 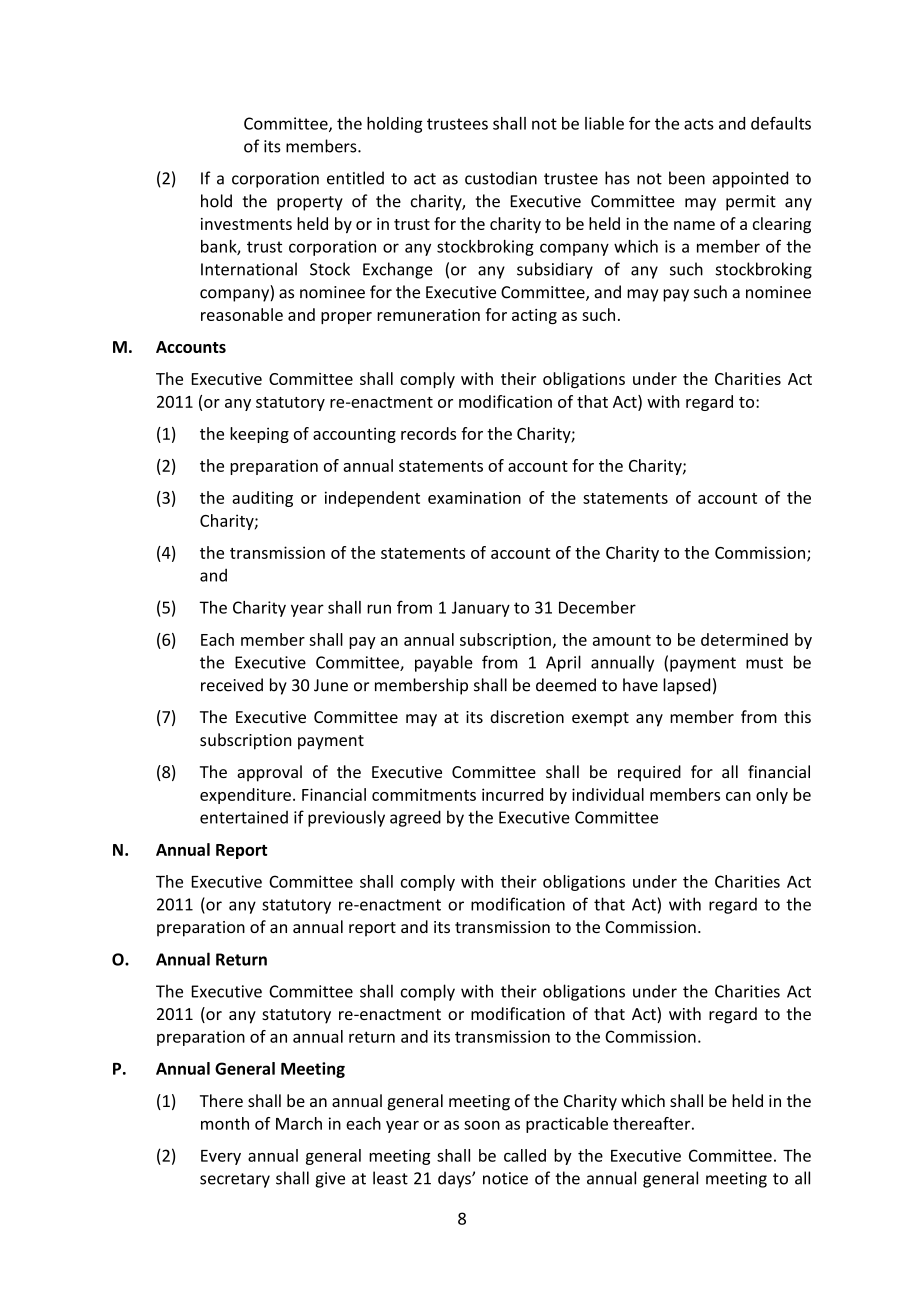 What do you see at coordinates (299, 1123) in the screenshot?
I see `March` at bounding box center [299, 1123].
